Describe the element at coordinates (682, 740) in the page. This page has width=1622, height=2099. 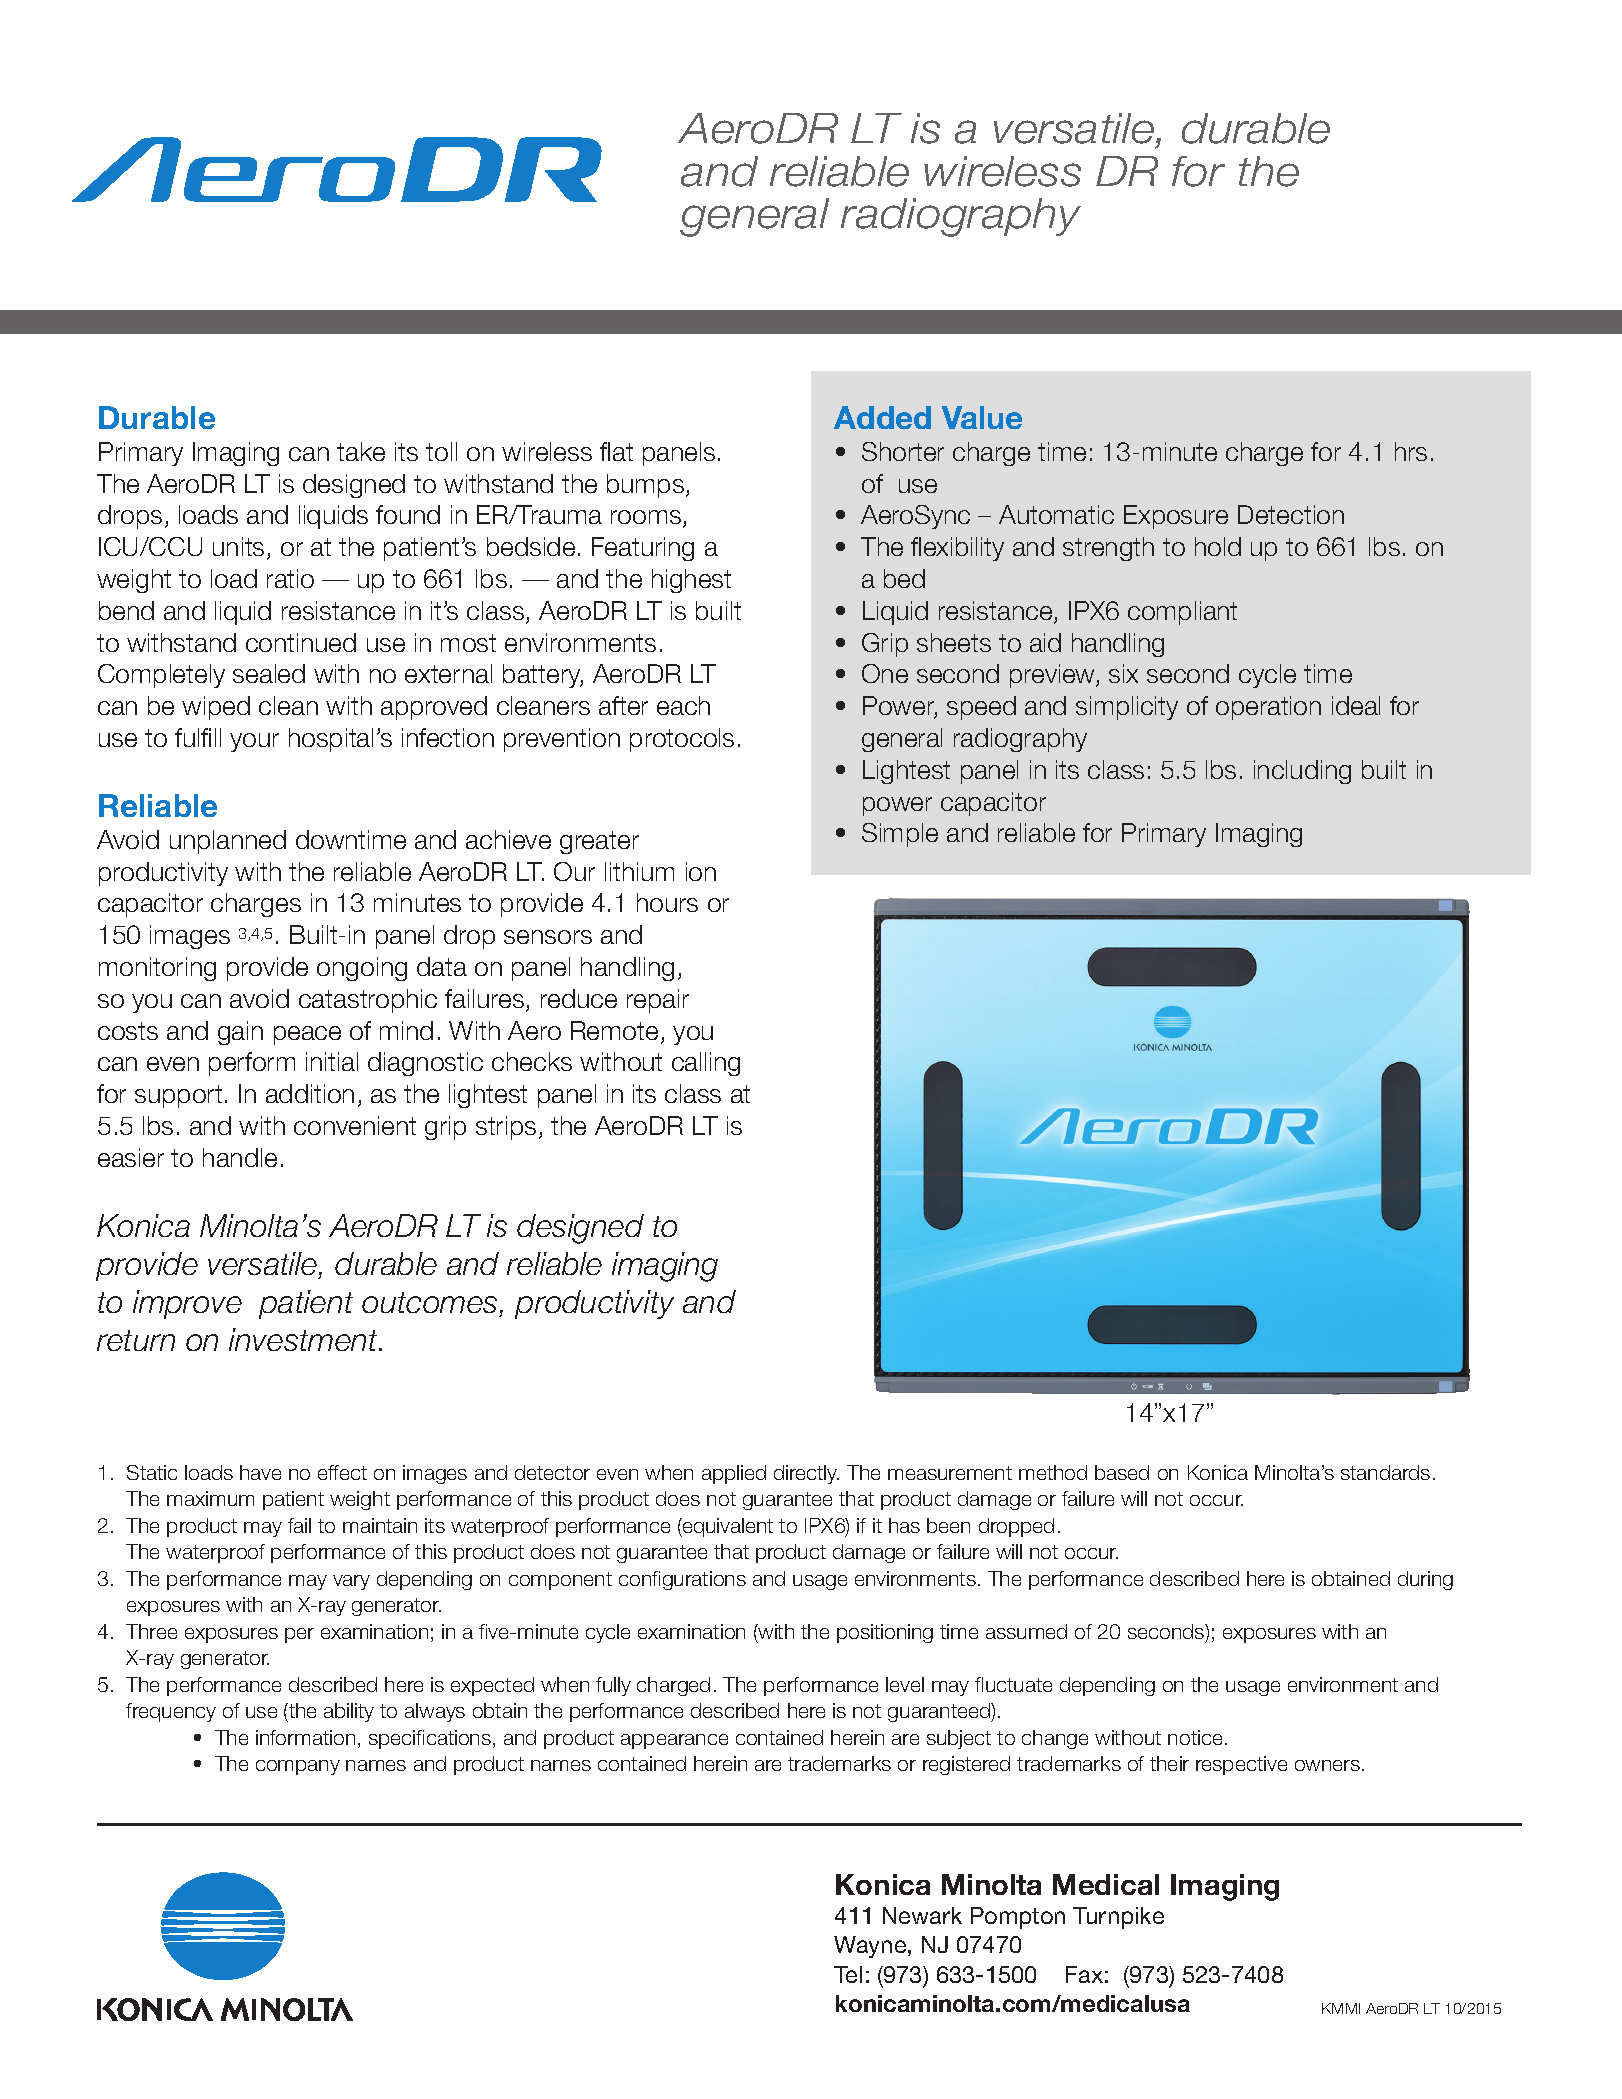
I see `protocols` at that location.
